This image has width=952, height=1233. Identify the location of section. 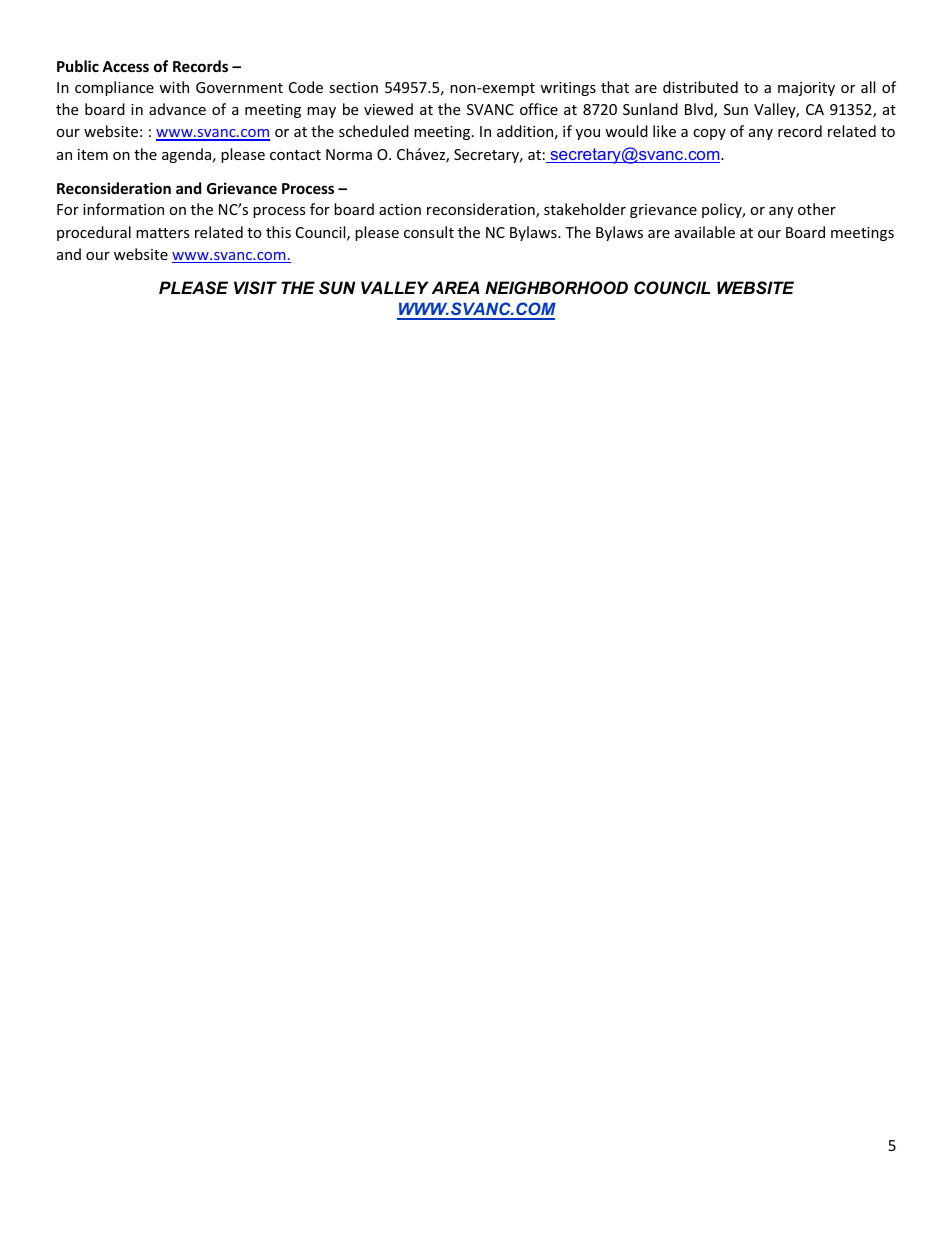
(353, 87).
